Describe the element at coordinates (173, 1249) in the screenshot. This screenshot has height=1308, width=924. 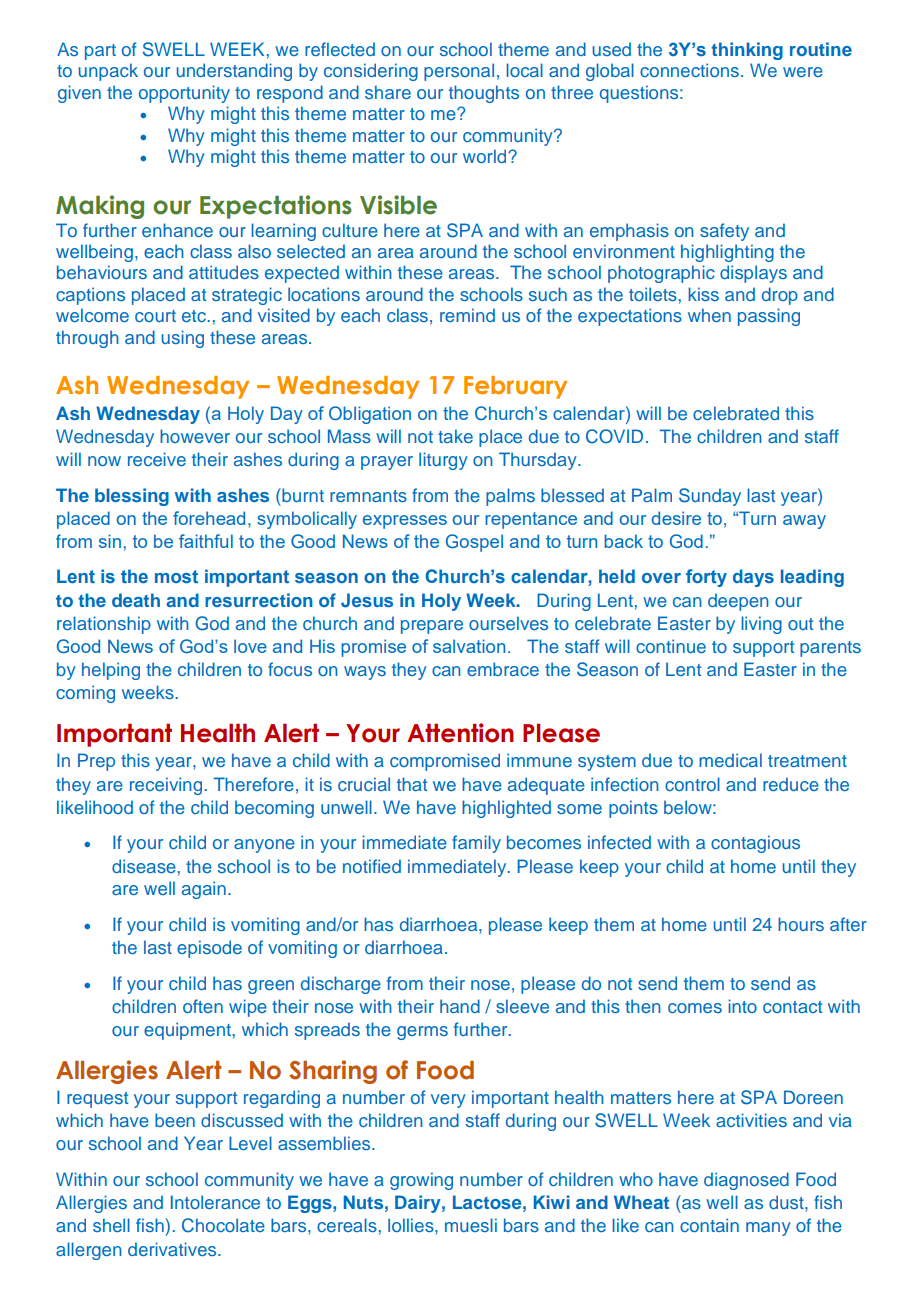
I see `derivatives` at that location.
